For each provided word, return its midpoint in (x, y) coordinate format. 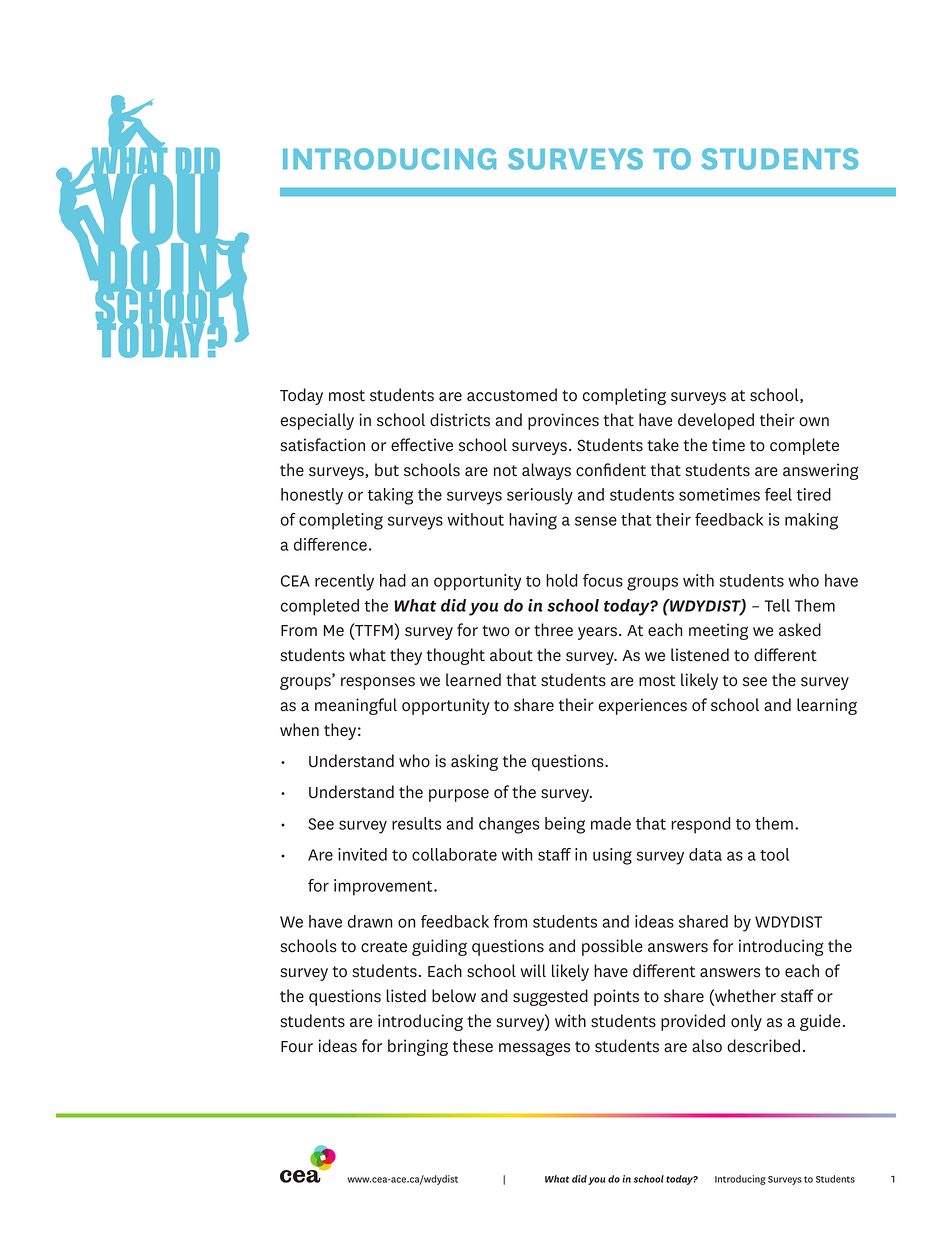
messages (534, 1049)
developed (716, 421)
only (746, 1022)
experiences (643, 706)
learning (827, 706)
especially (317, 421)
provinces (563, 421)
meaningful (356, 706)
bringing (418, 1047)
